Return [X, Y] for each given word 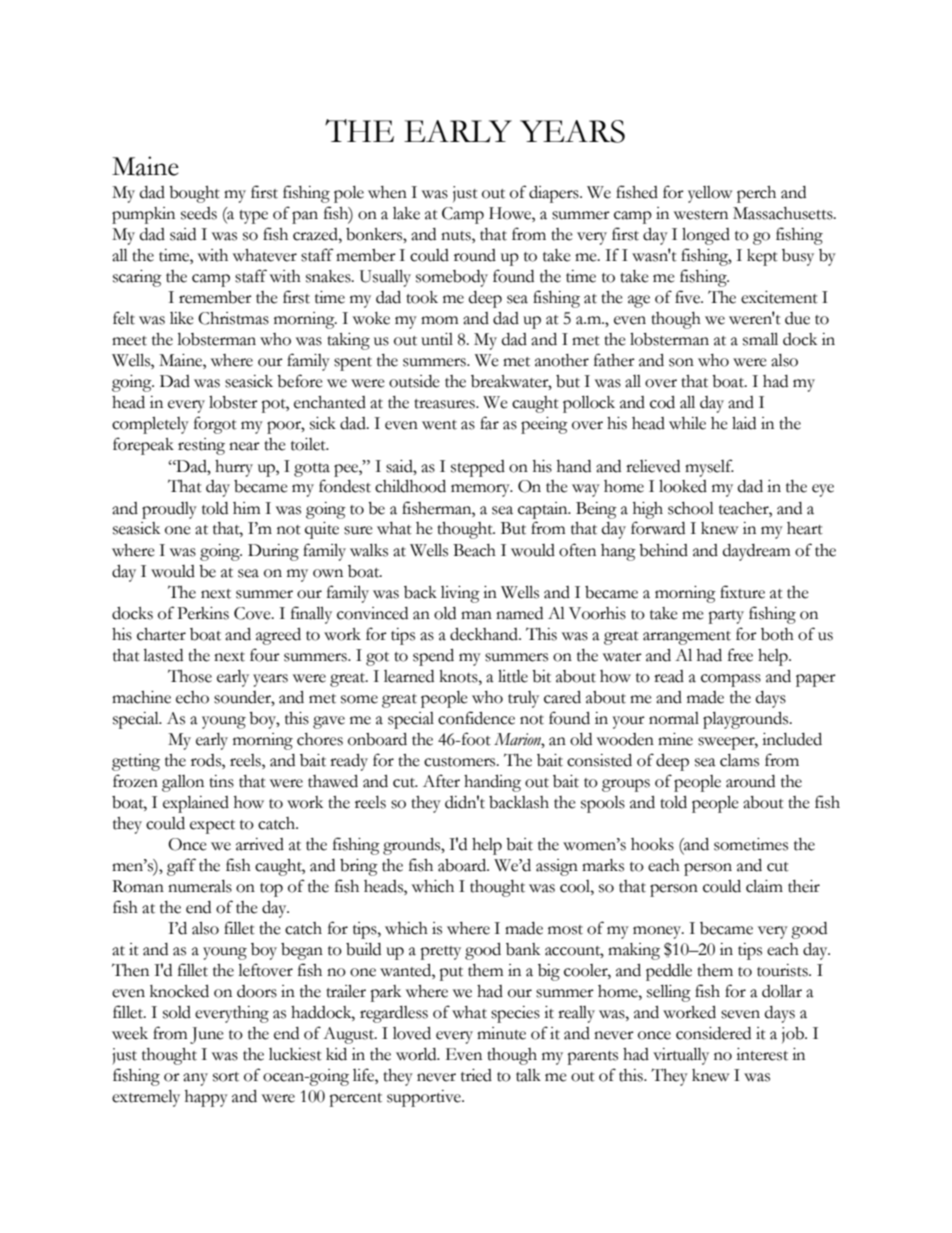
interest [762, 1054]
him [247, 508]
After [441, 781]
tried [476, 1075]
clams [739, 760]
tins [221, 781]
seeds [199, 213]
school [691, 508]
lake [406, 213]
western [701, 215]
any [195, 1079]
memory [481, 490]
